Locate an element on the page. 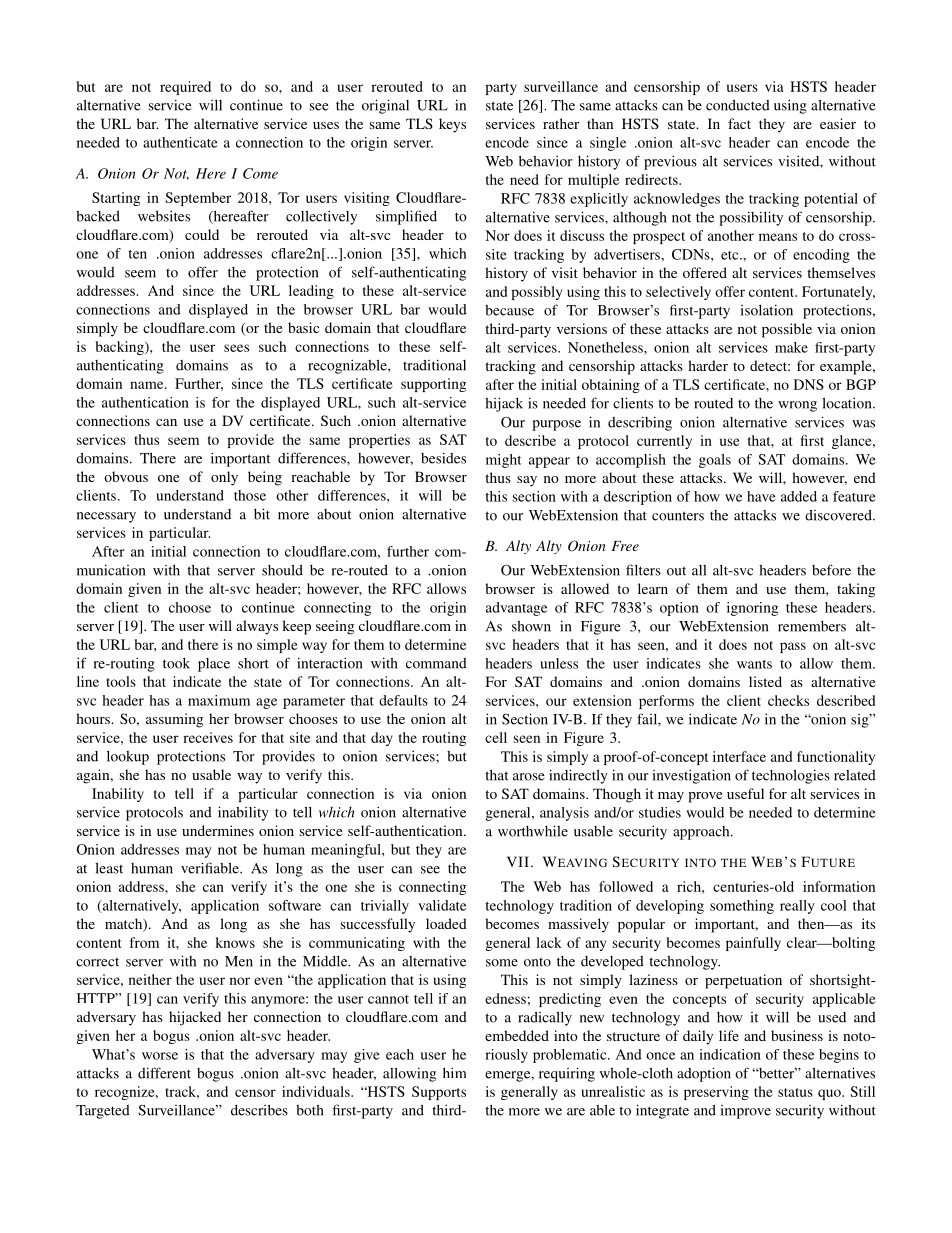 This document has height=1233, width=952. supporting is located at coordinates (433, 385).
